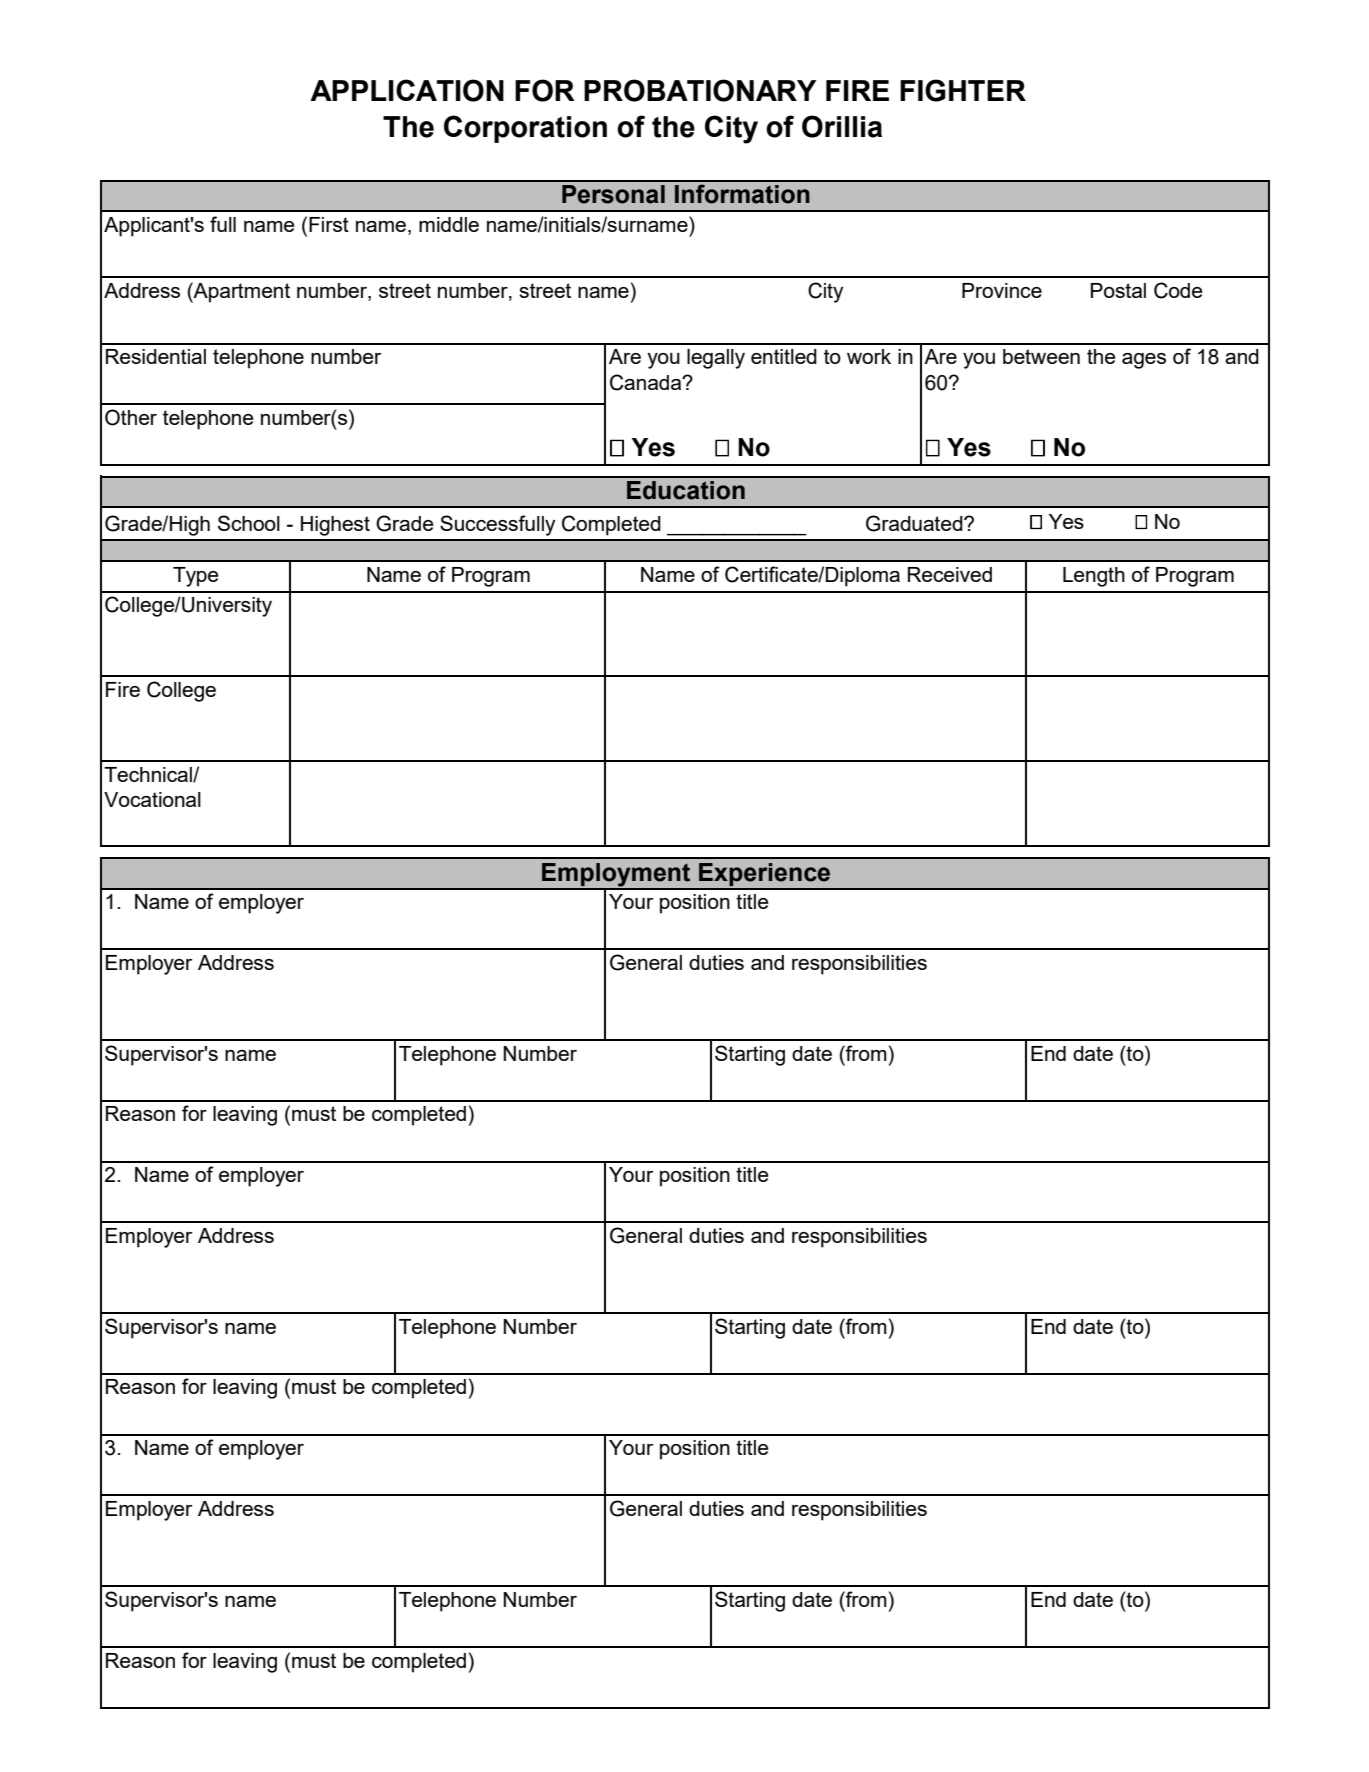 The height and width of the screenshot is (1772, 1369). I want to click on between, so click(1041, 356).
